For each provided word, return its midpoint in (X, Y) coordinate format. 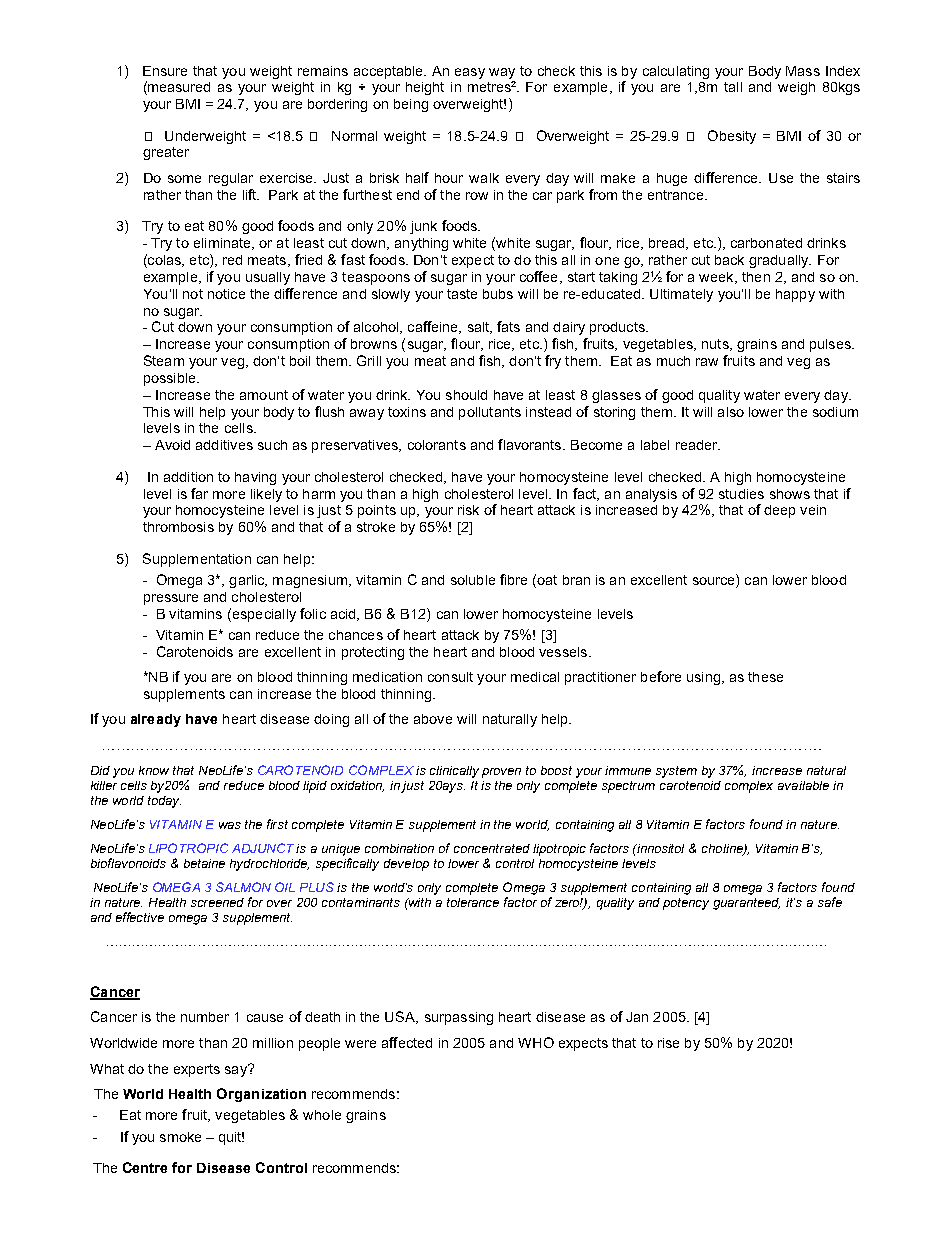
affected (407, 1042)
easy (470, 73)
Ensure (165, 71)
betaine (204, 863)
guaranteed (746, 904)
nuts (716, 345)
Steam (164, 360)
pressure (171, 599)
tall (733, 87)
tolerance (473, 902)
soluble (473, 580)
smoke (180, 1137)
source (715, 579)
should (466, 395)
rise (668, 1043)
